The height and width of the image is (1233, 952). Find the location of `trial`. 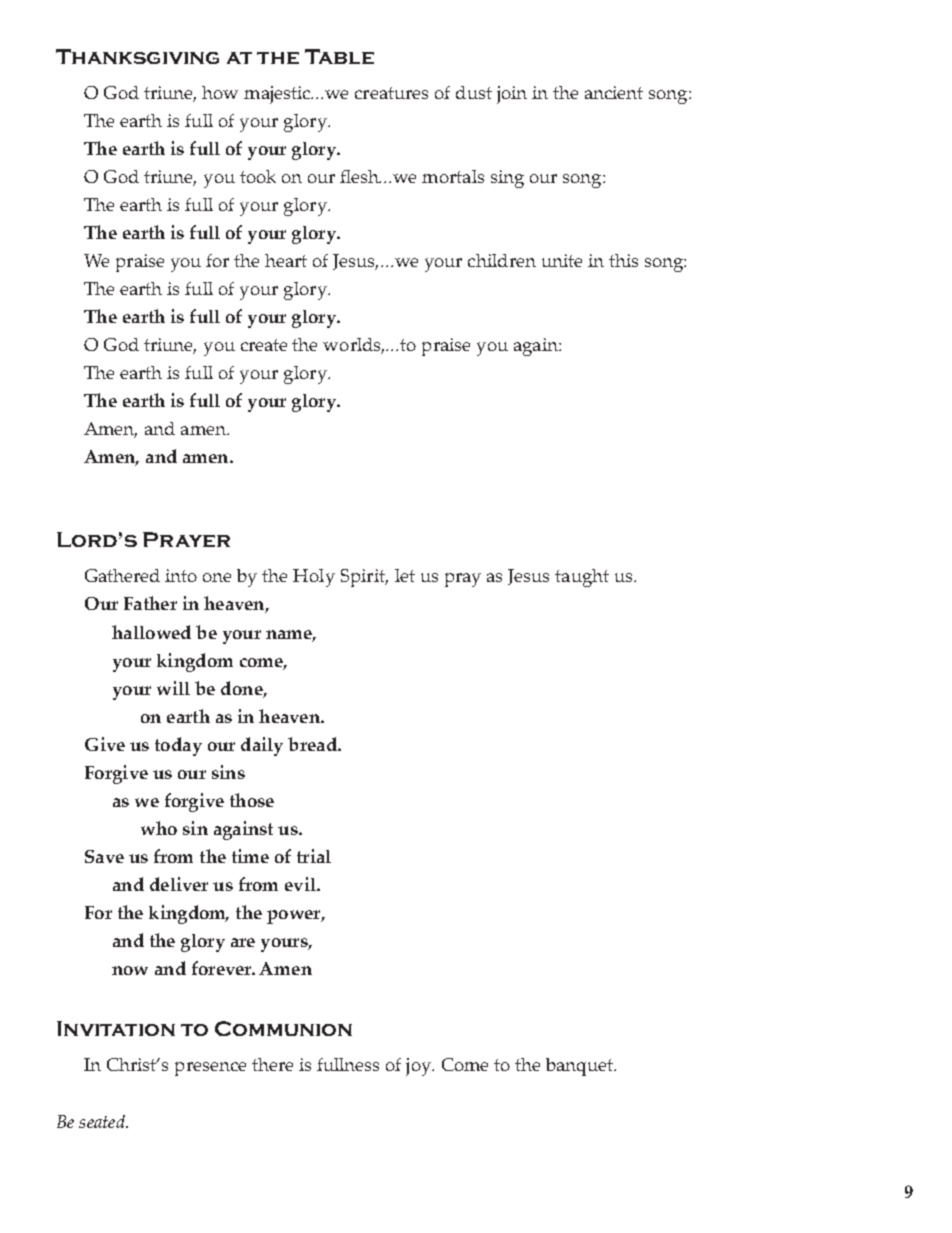

trial is located at coordinates (314, 856).
